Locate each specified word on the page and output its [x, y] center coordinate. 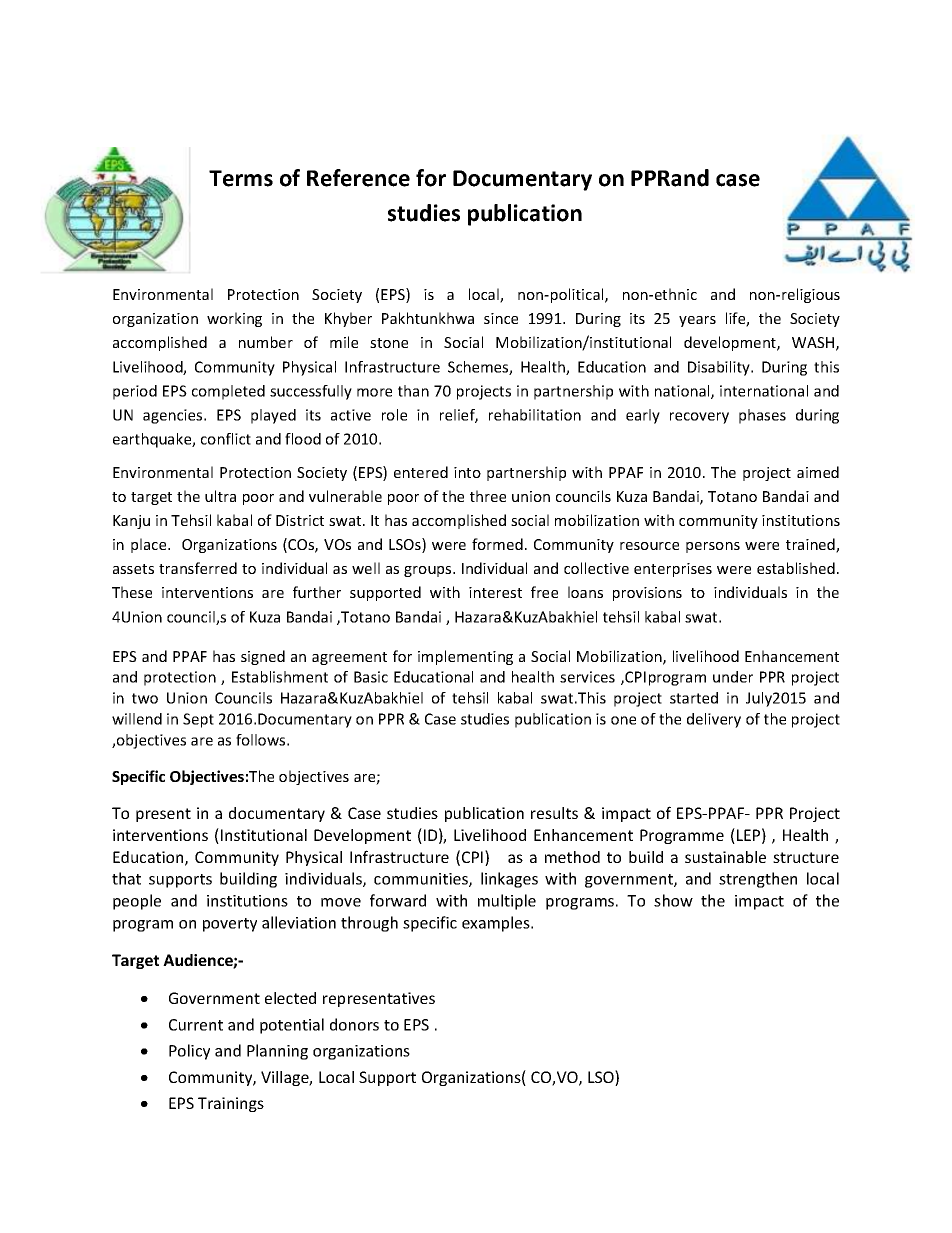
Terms [241, 178]
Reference [358, 178]
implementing [465, 657]
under [733, 677]
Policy [189, 1052]
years [697, 321]
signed [263, 657]
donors [354, 1024]
